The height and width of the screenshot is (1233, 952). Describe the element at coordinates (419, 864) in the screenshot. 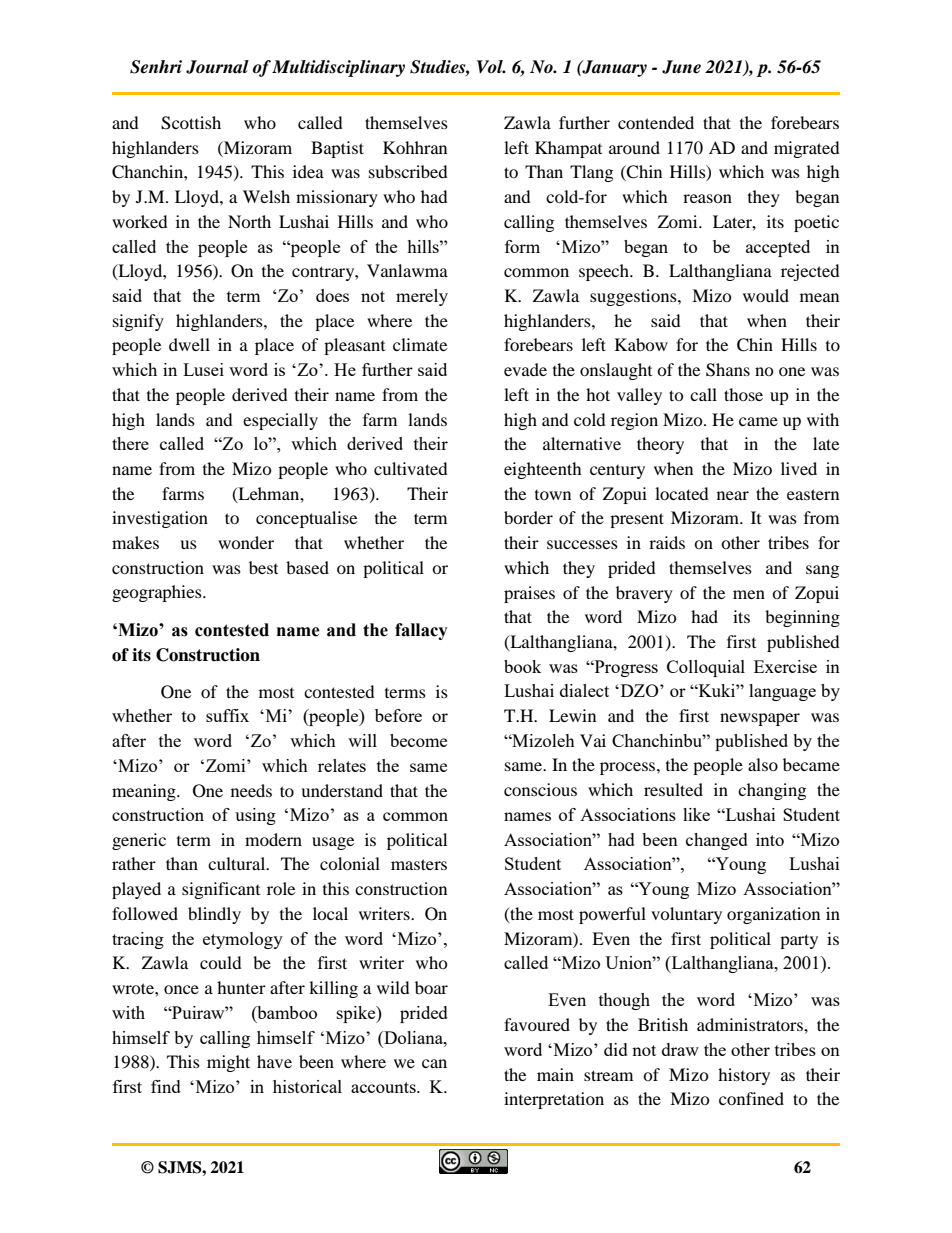

I see `masters` at that location.
